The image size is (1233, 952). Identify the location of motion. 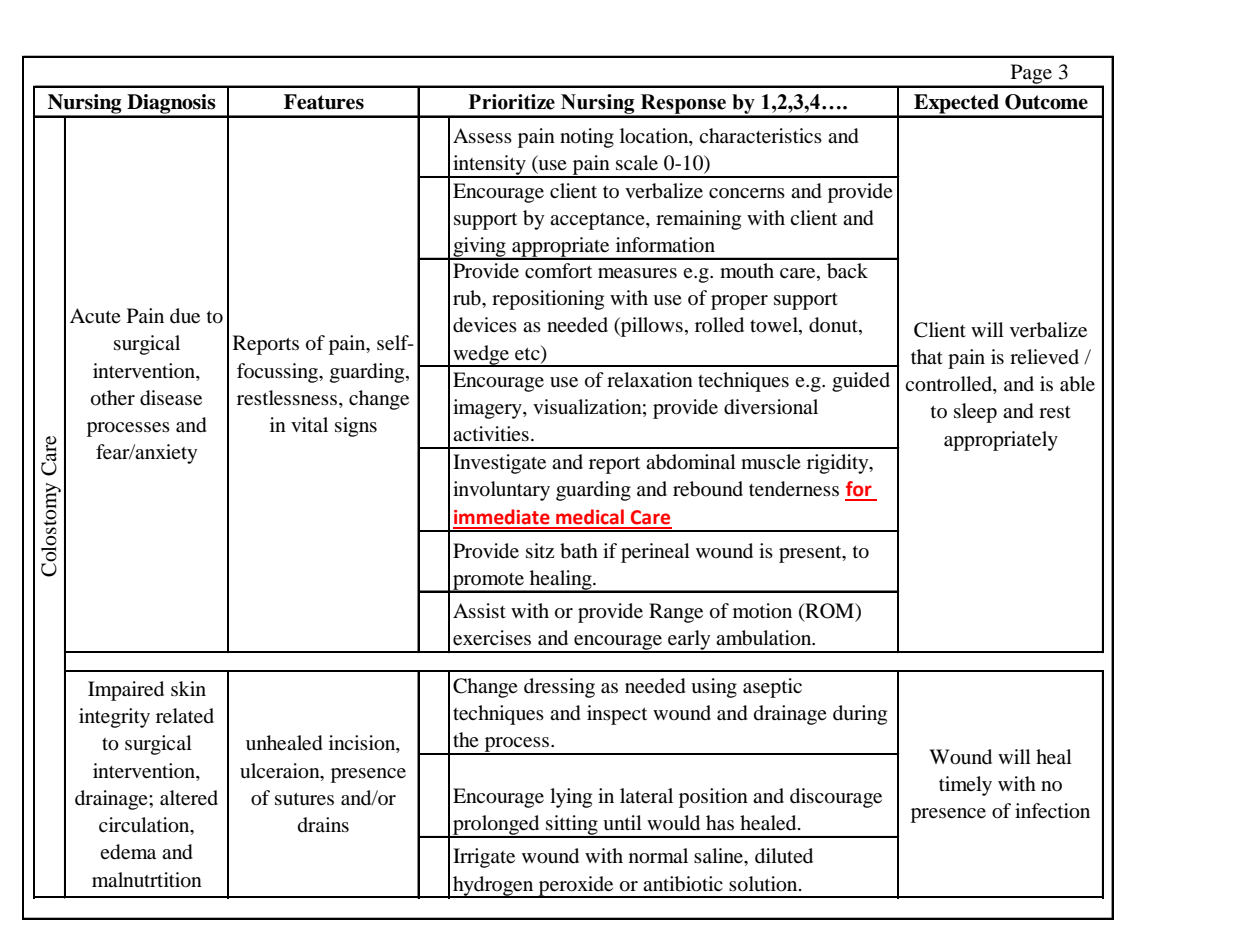
(762, 611).
